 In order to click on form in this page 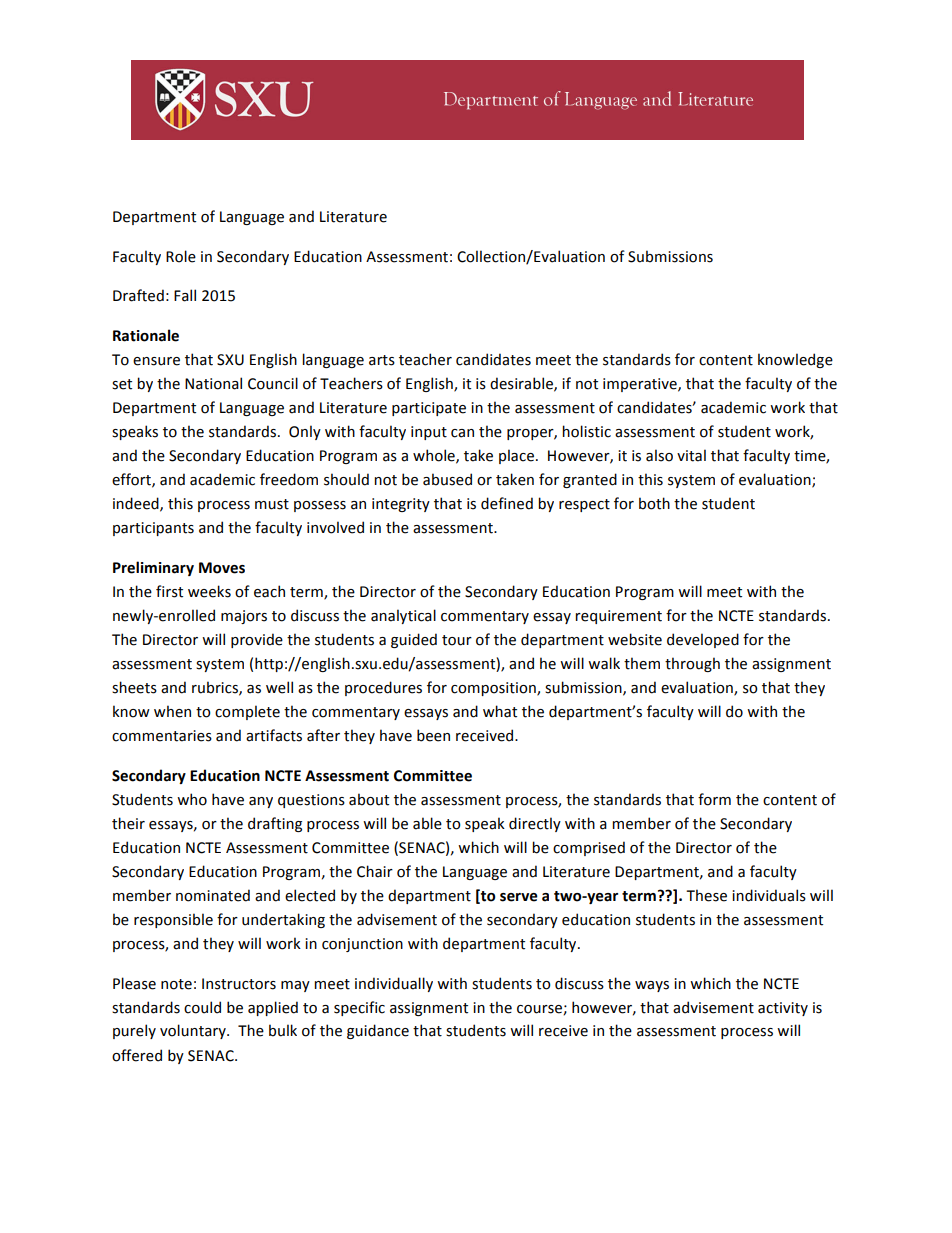, I will do `click(714, 799)`.
